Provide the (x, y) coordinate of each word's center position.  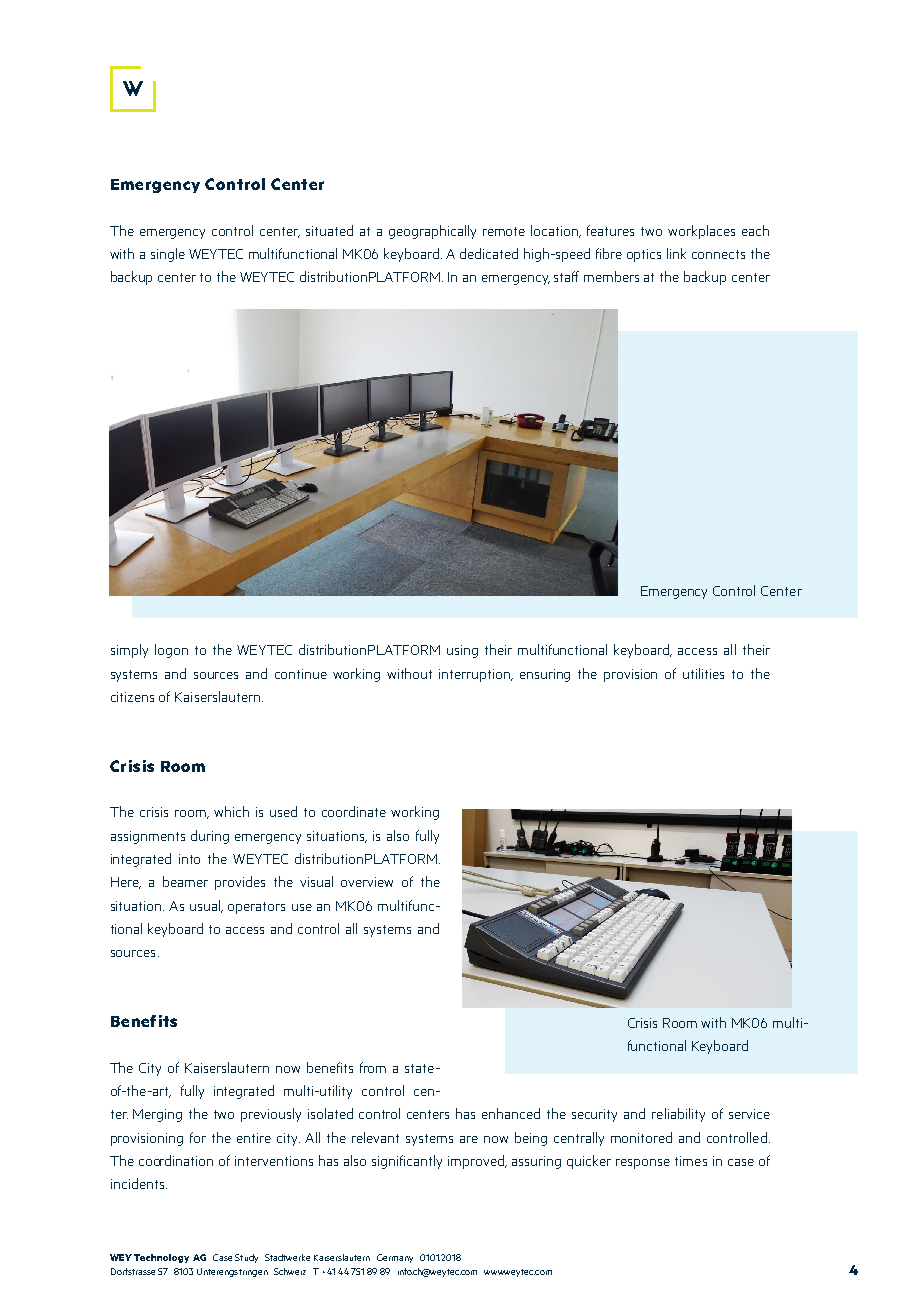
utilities (703, 673)
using (462, 651)
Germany (395, 1258)
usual (206, 906)
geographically (432, 232)
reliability (678, 1115)
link (676, 253)
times (691, 1161)
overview (367, 882)
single (168, 255)
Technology (161, 1258)
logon (171, 651)
